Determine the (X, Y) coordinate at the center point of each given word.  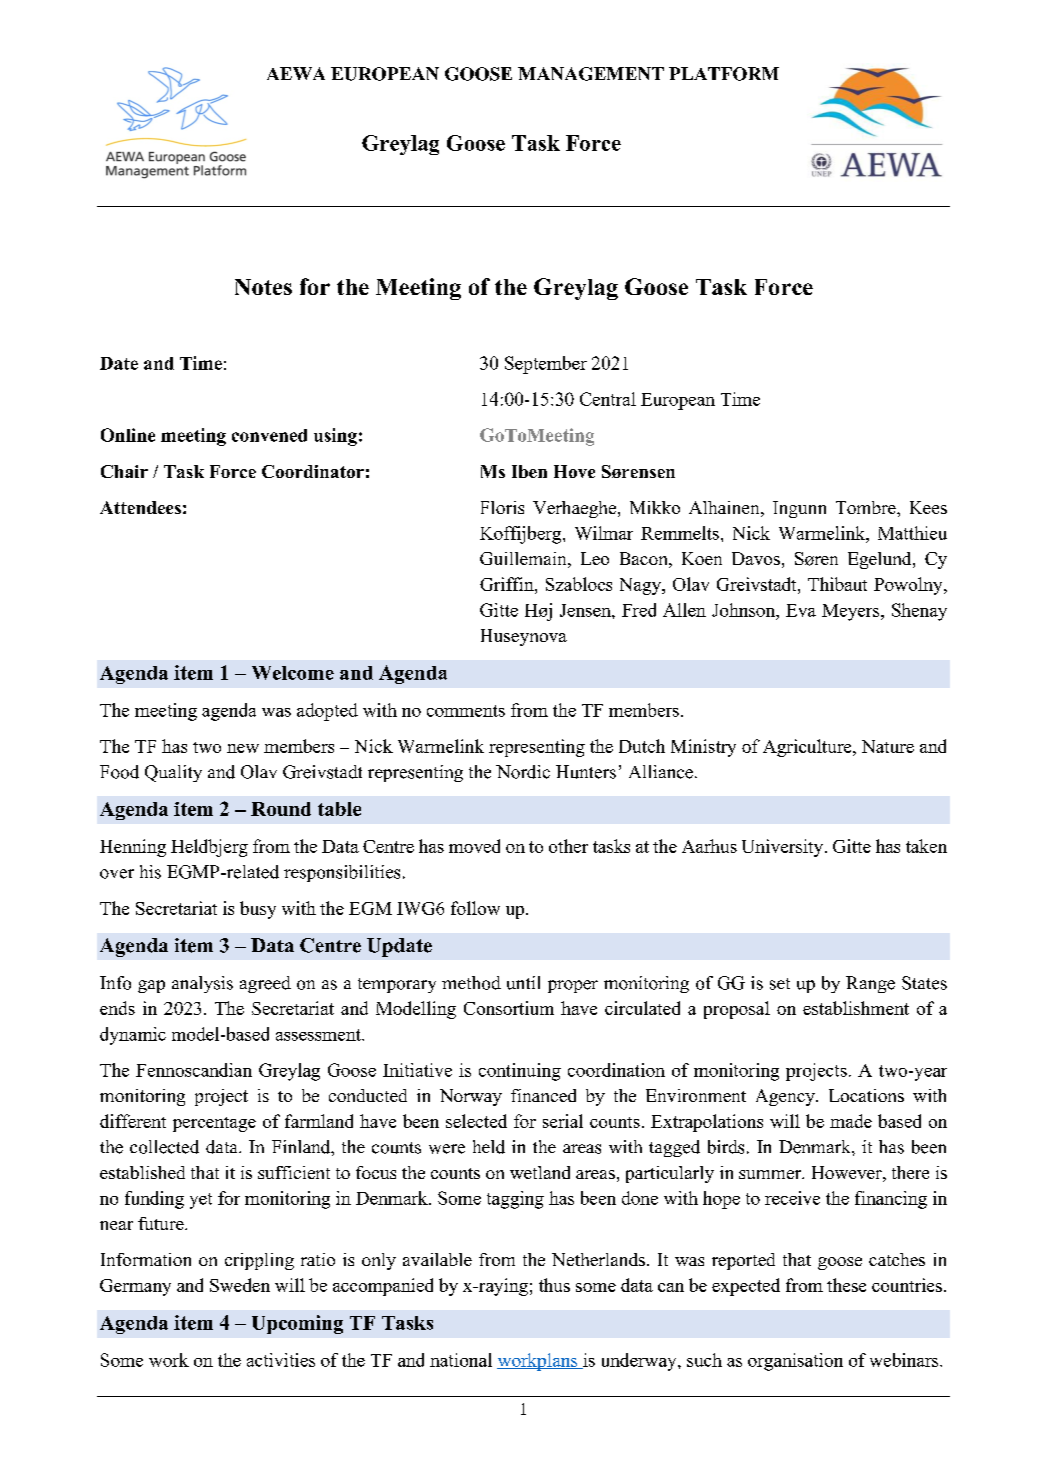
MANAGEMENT (591, 74)
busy (258, 910)
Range (870, 984)
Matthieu (912, 533)
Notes (263, 287)
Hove (574, 471)
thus (554, 1285)
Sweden (240, 1285)
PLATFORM (724, 74)
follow (475, 908)
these (846, 1285)
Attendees (140, 507)
